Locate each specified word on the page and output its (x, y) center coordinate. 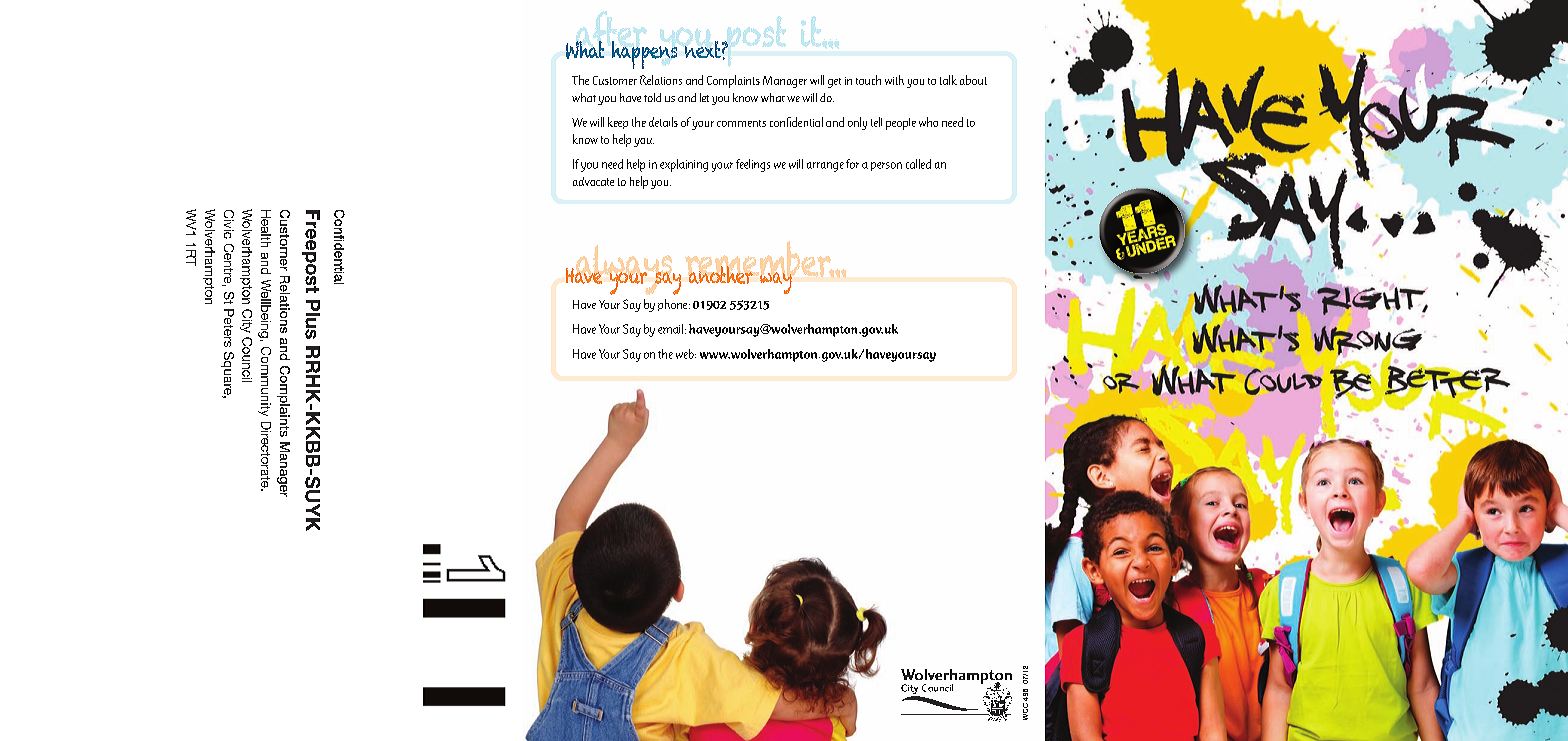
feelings (753, 165)
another (721, 275)
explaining (684, 165)
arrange (825, 167)
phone (674, 305)
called (918, 164)
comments (741, 123)
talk (948, 80)
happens (644, 55)
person (886, 166)
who (928, 122)
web (686, 354)
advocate (593, 181)
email (670, 329)
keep (618, 123)
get (834, 83)
